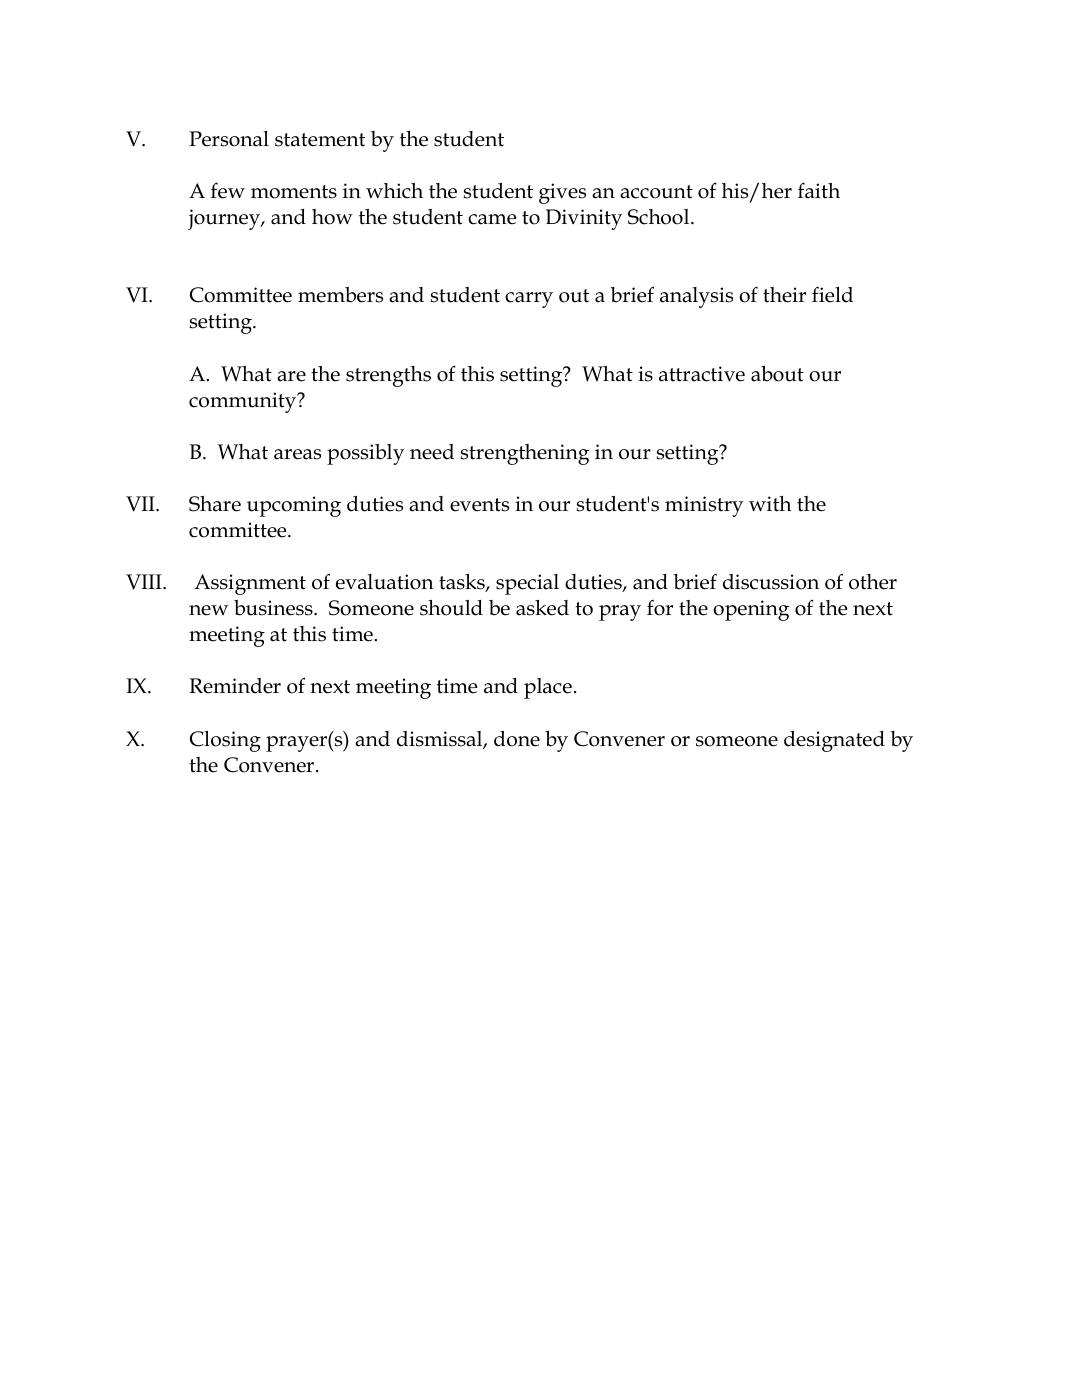  Describe the element at coordinates (225, 741) in the screenshot. I see `Closing` at that location.
